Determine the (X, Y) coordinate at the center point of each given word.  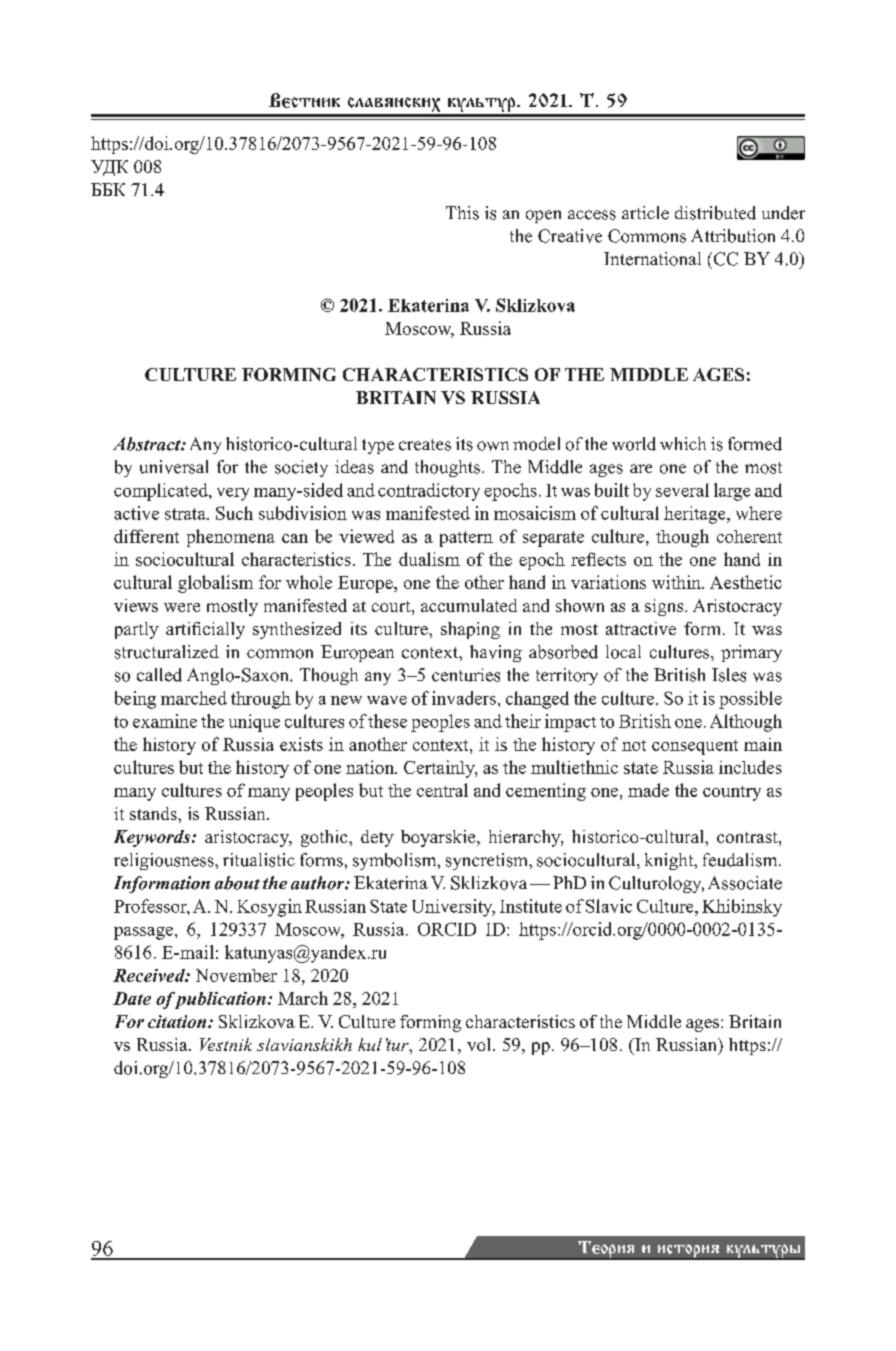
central (442, 790)
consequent (695, 747)
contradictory (429, 492)
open (543, 216)
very (233, 494)
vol (480, 1044)
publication (219, 1000)
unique (254, 723)
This (462, 213)
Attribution (733, 236)
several (682, 490)
